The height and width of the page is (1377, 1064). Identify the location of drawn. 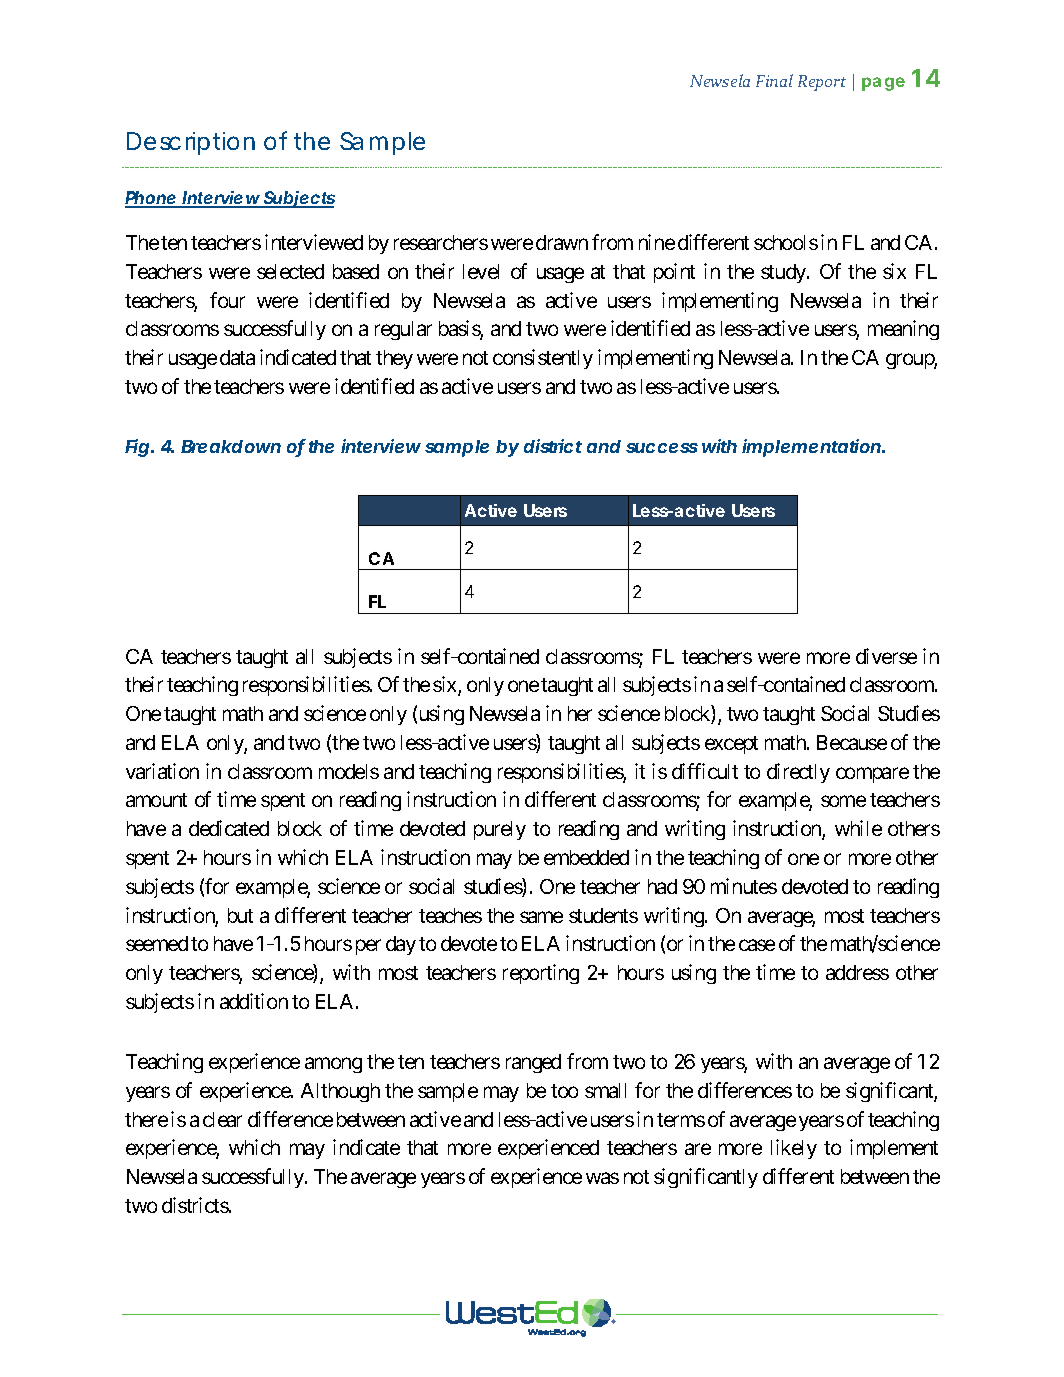
(562, 242).
